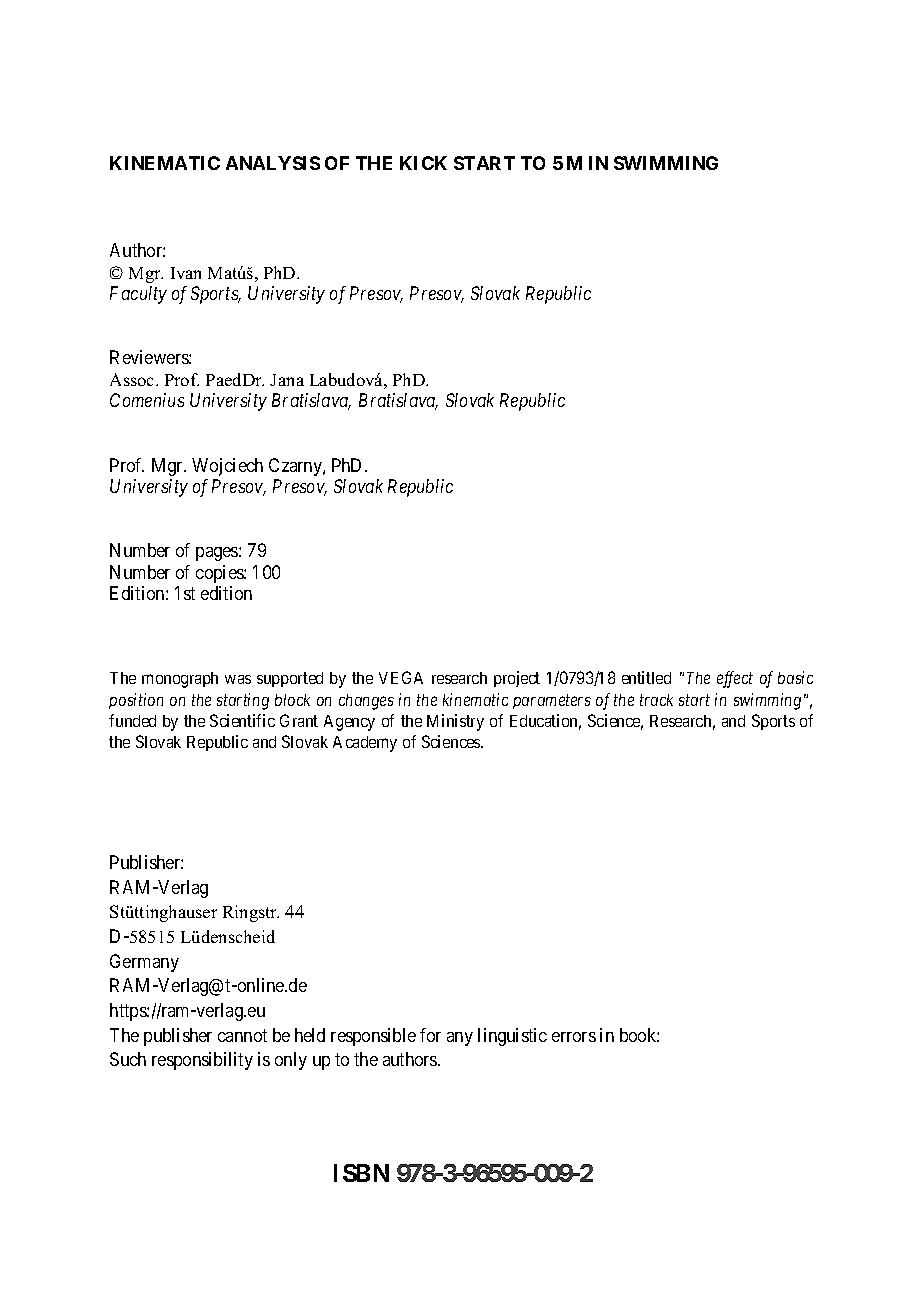  I want to click on Jana, so click(287, 380).
